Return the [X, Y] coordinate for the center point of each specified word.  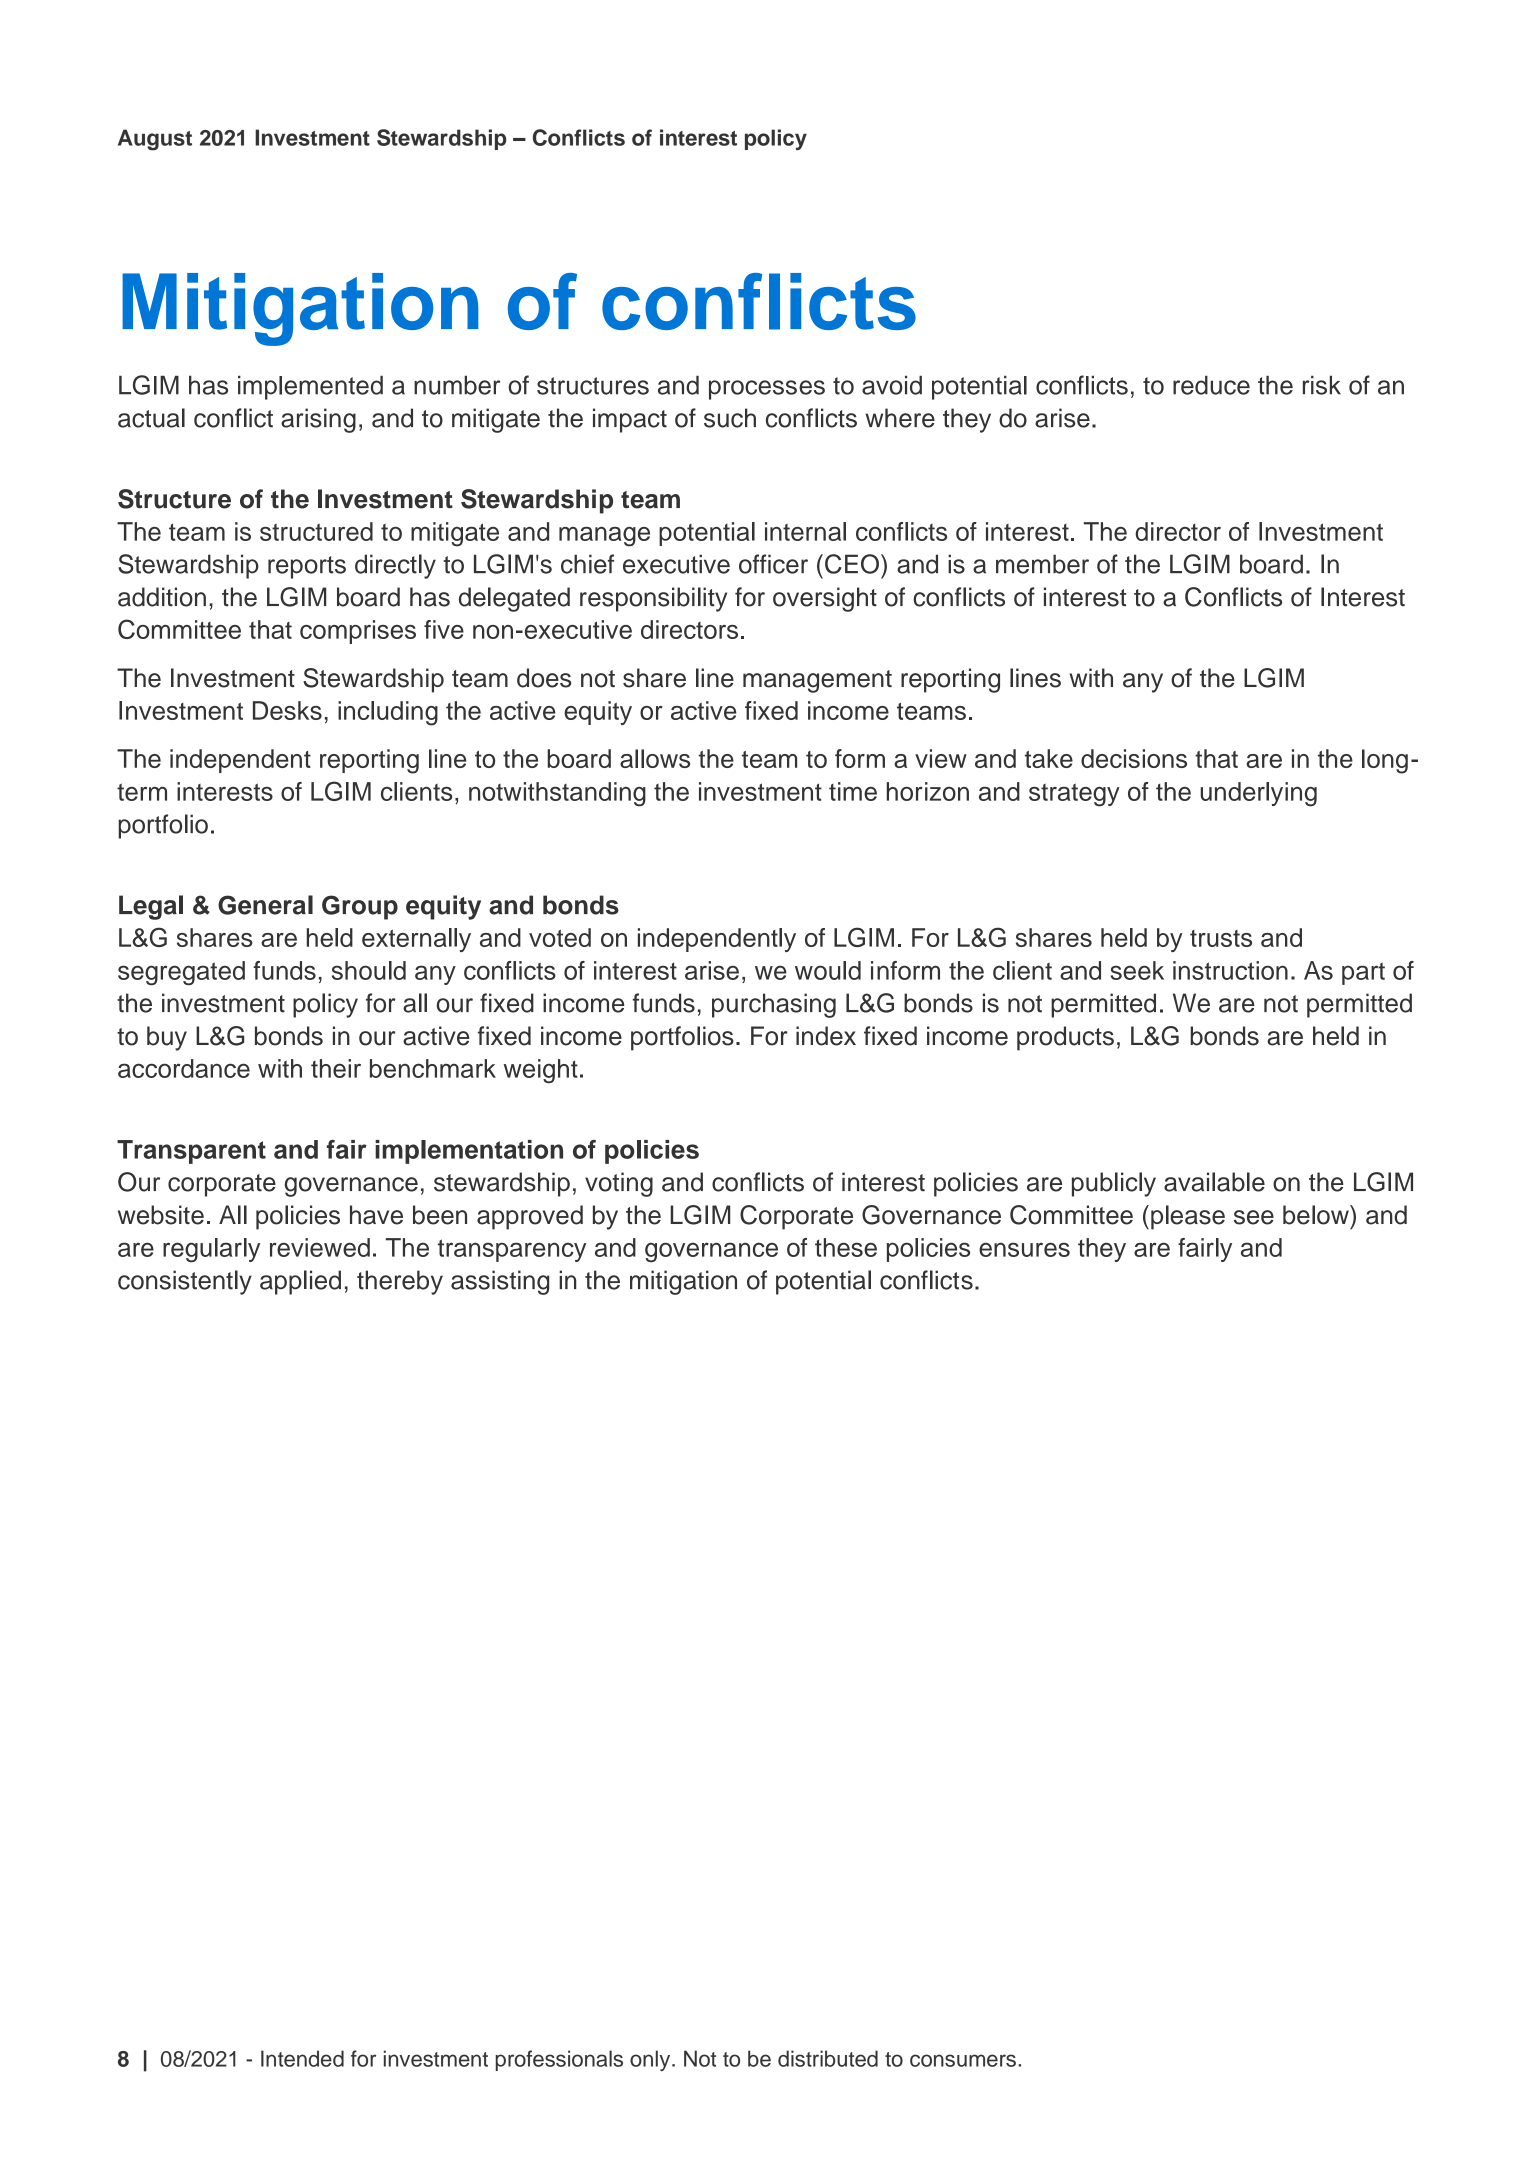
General [265, 905]
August [155, 140]
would [828, 970]
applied [300, 1282]
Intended [302, 2058]
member [1042, 564]
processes [767, 390]
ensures [1024, 1249]
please [1188, 1217]
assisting [500, 1282]
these [846, 1247]
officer [773, 564]
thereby [400, 1282]
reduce [1211, 385]
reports [307, 567]
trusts [1221, 938]
